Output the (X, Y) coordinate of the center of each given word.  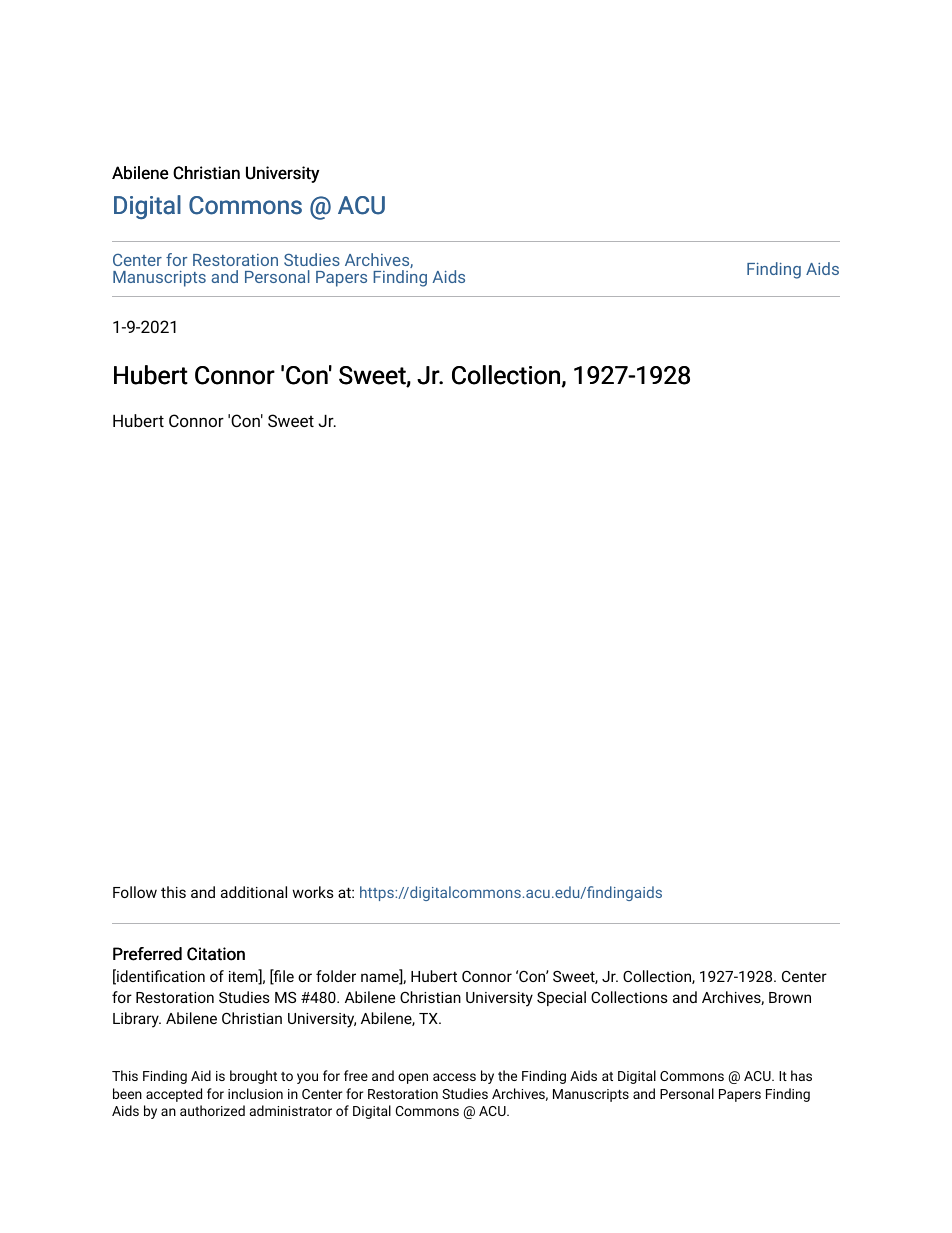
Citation (216, 954)
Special (561, 998)
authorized (212, 1110)
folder (336, 976)
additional (254, 892)
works (313, 892)
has (801, 1075)
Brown (790, 997)
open (413, 1078)
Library (137, 1020)
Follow (135, 892)
